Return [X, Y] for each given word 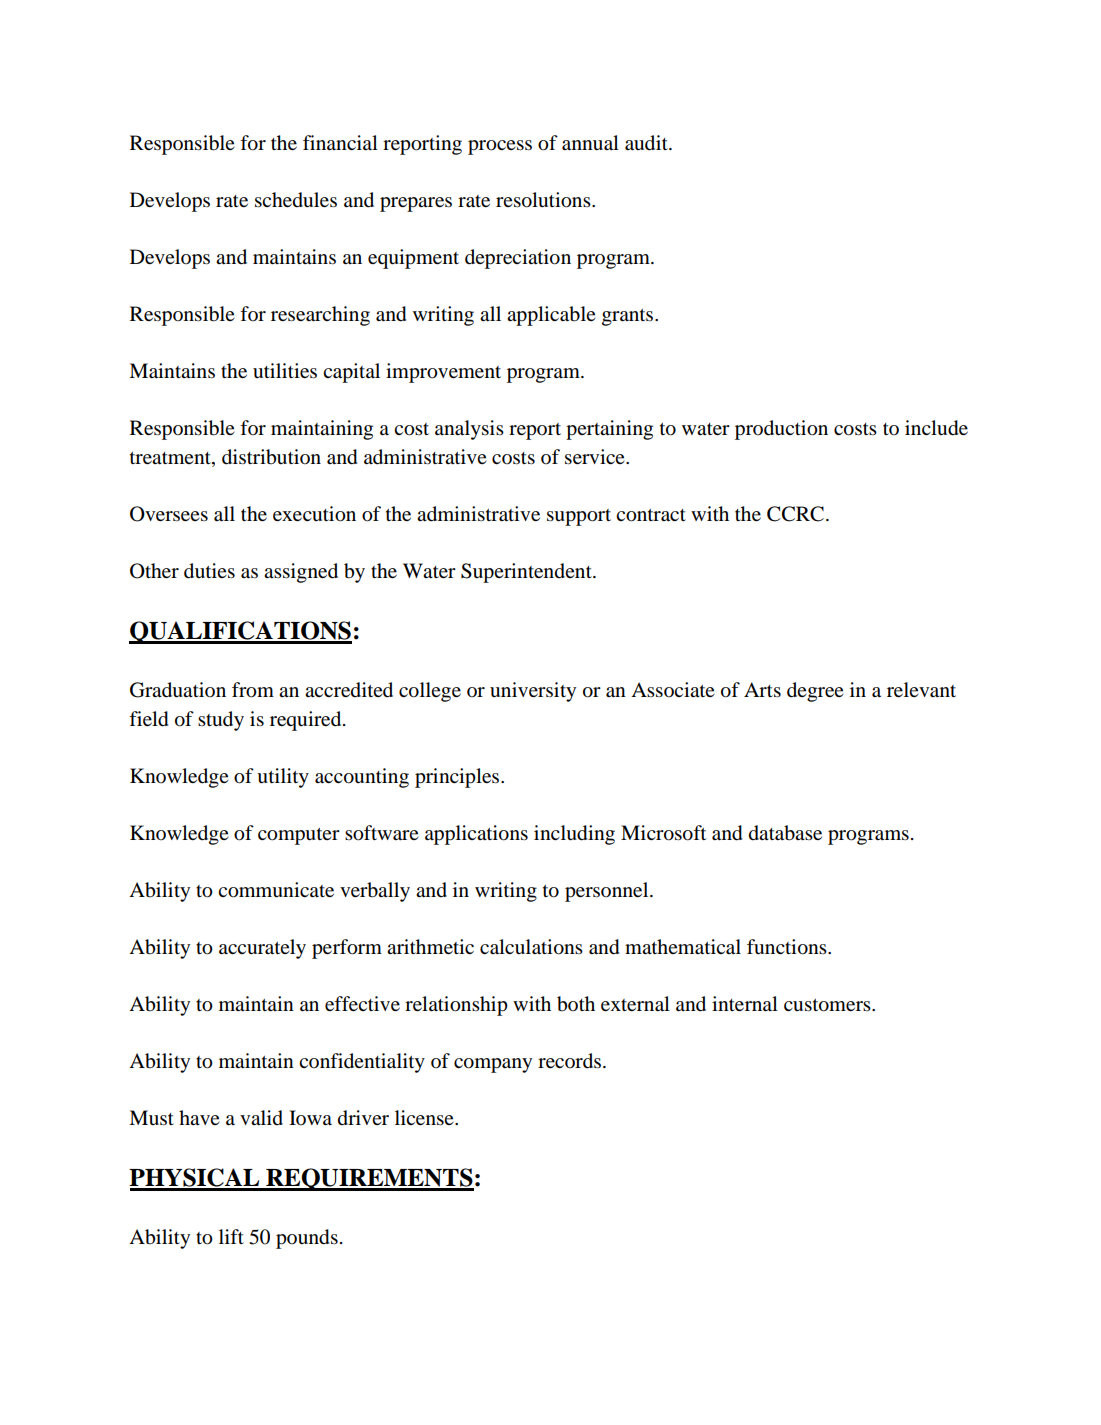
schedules [296, 200]
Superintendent [527, 573]
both [576, 1004]
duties [209, 571]
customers [828, 1005]
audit [647, 143]
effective [362, 1004]
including [574, 835]
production [781, 430]
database [785, 833]
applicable [551, 316]
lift [231, 1236]
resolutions [544, 200]
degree [815, 692]
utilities [285, 370]
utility [283, 778]
